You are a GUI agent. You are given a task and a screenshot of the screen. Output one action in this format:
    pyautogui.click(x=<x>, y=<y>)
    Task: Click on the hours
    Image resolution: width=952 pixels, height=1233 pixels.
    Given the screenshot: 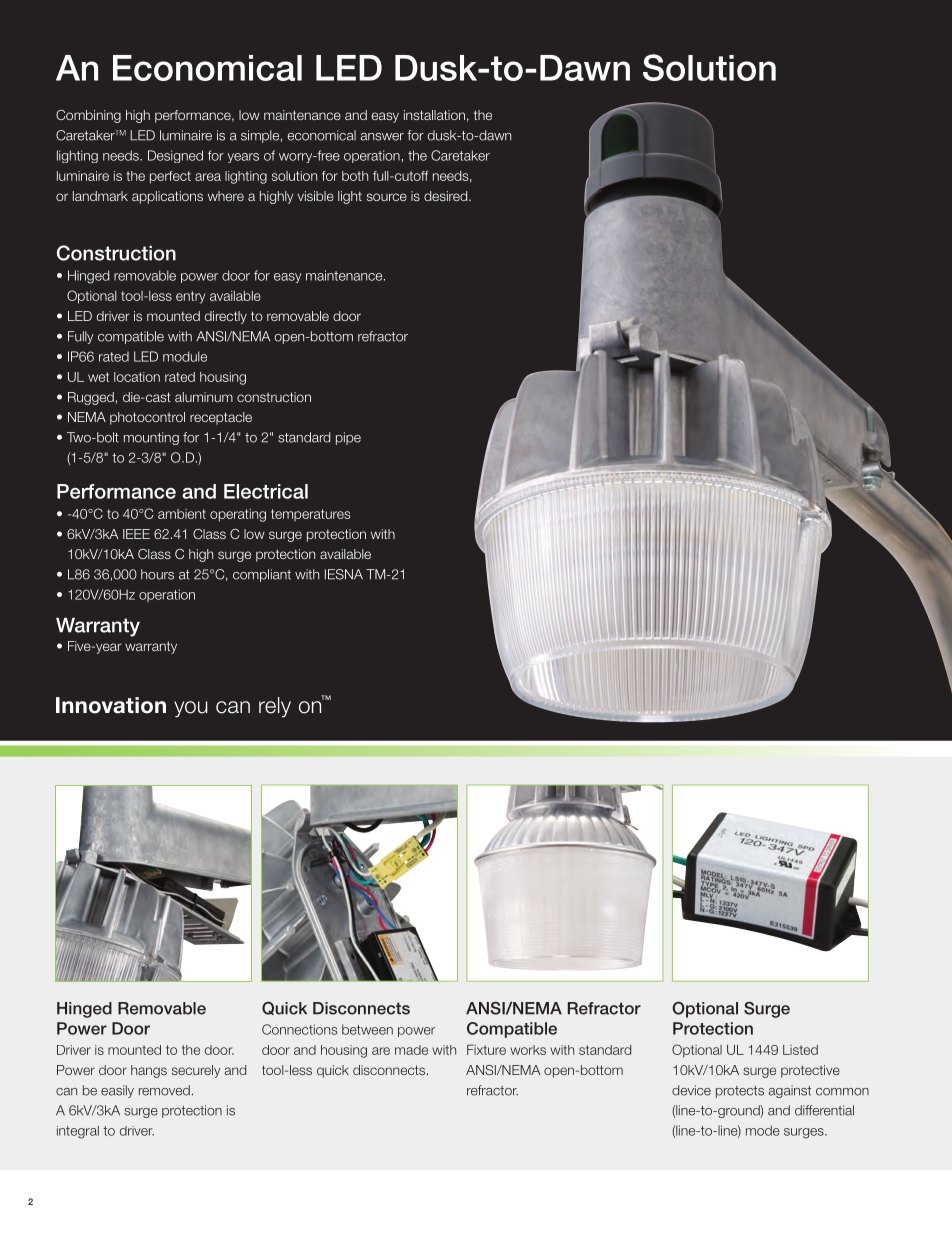 What is the action you would take?
    pyautogui.click(x=157, y=574)
